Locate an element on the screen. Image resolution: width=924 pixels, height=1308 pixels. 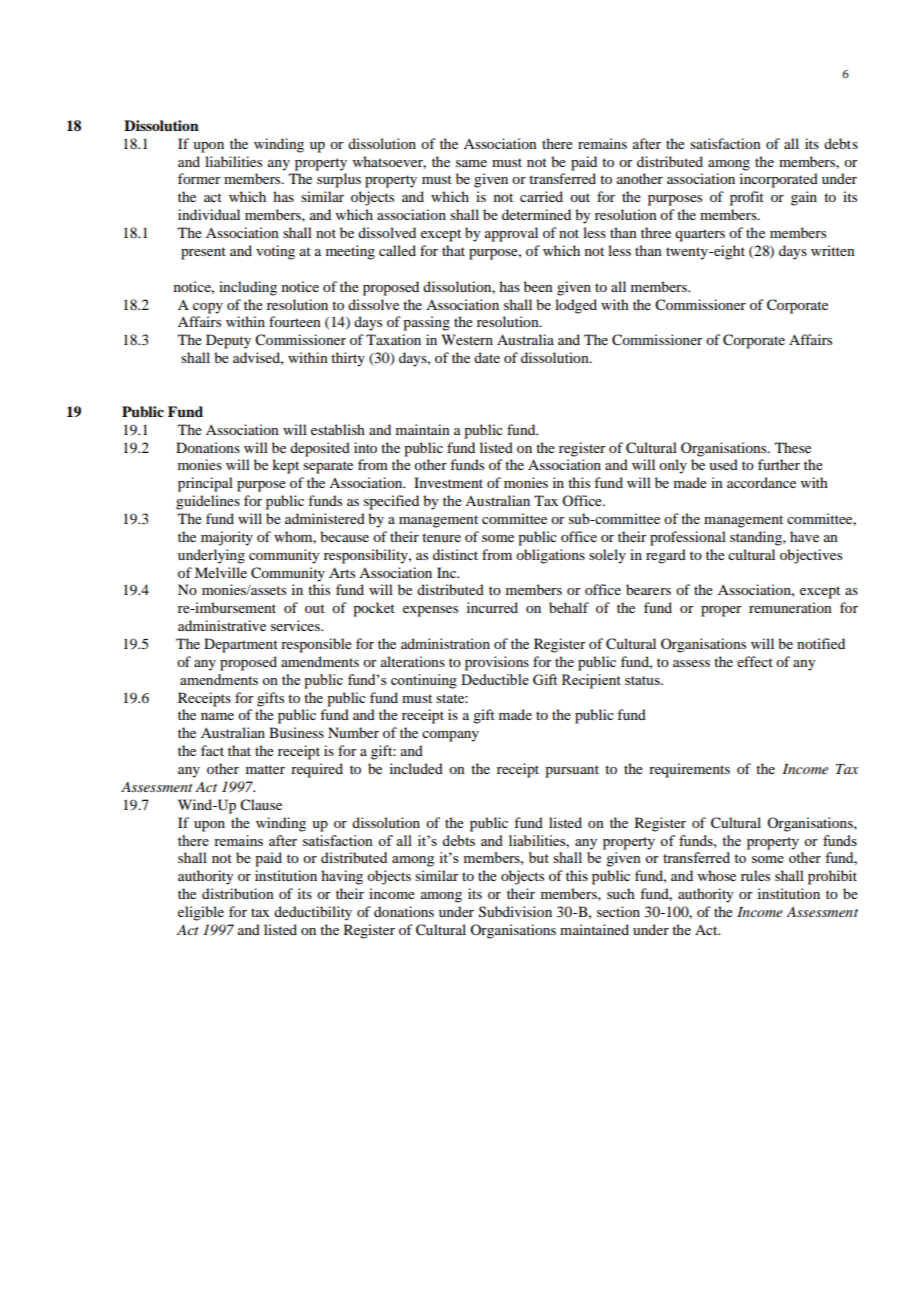
provisions is located at coordinates (497, 663).
